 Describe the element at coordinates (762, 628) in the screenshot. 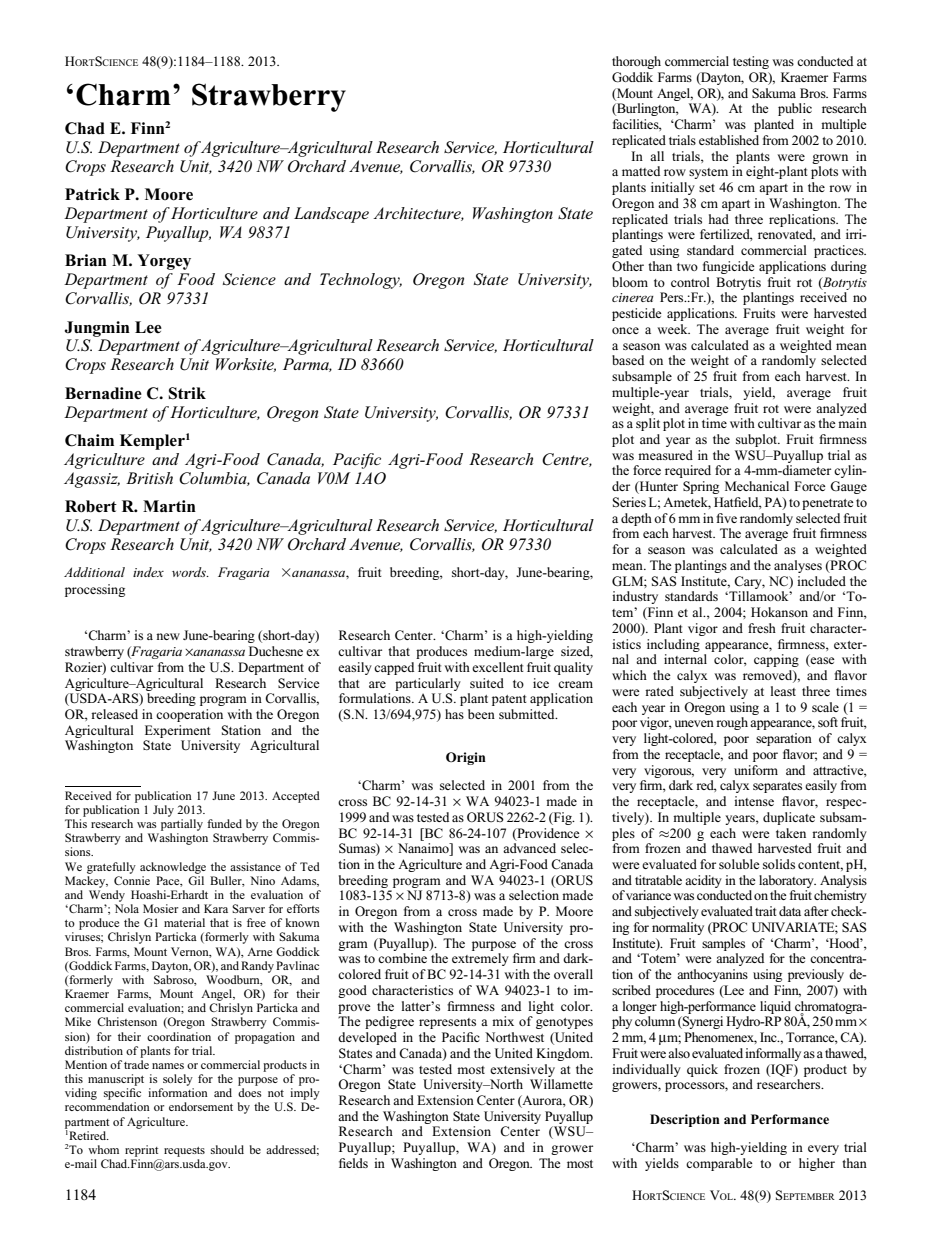

I see `fresh` at that location.
